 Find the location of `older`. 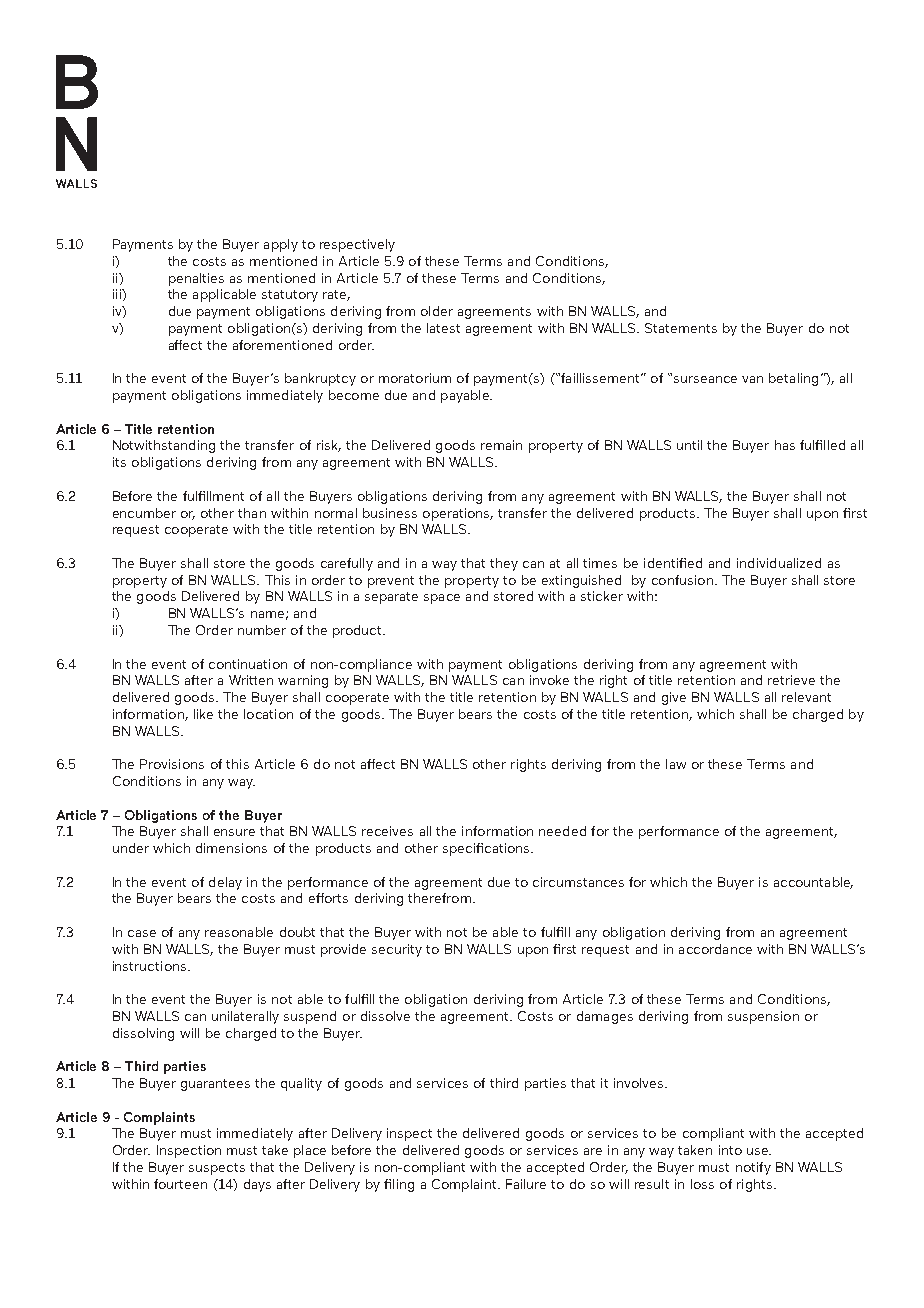

older is located at coordinates (437, 311).
